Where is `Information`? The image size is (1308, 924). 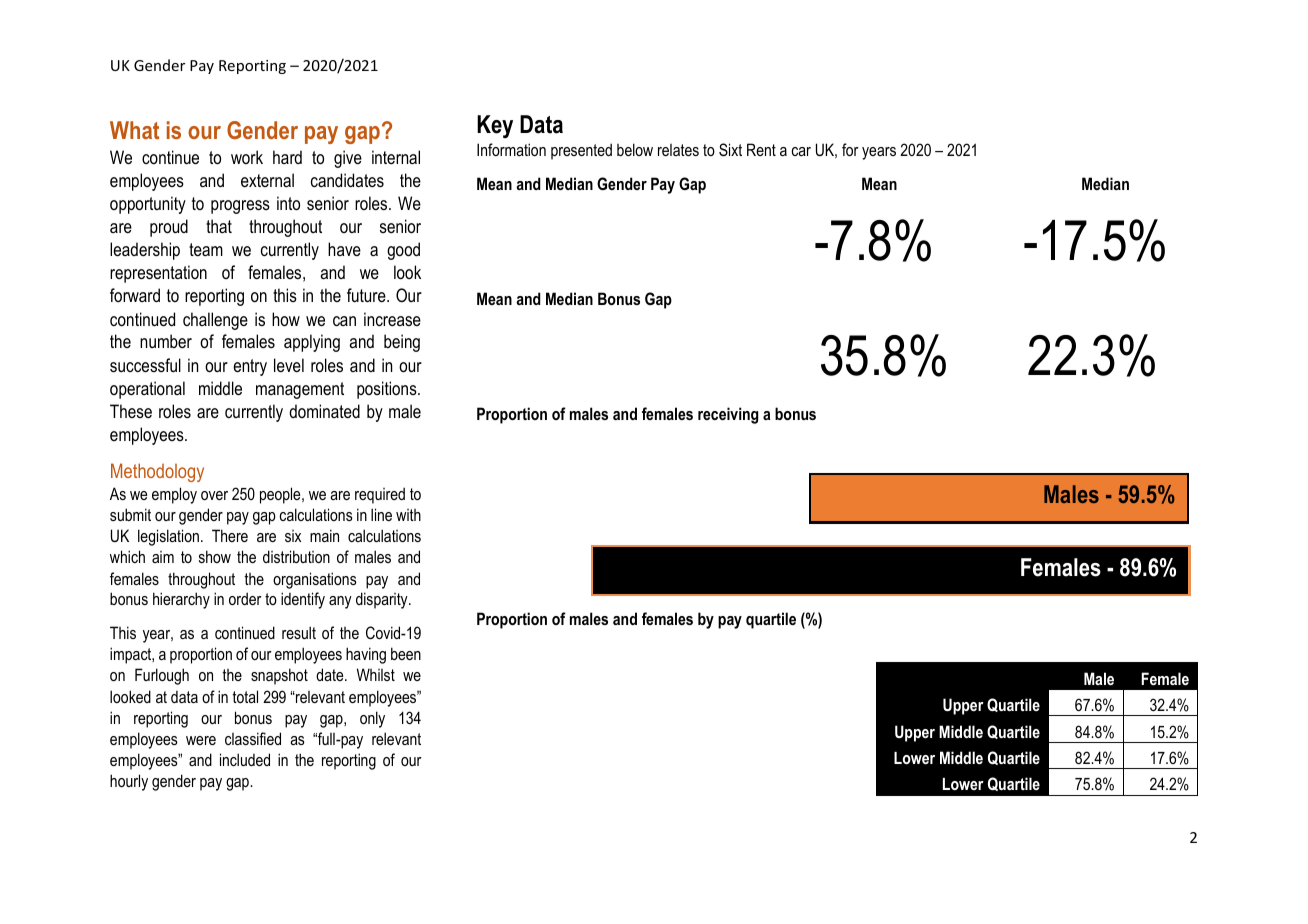 Information is located at coordinates (511, 149).
